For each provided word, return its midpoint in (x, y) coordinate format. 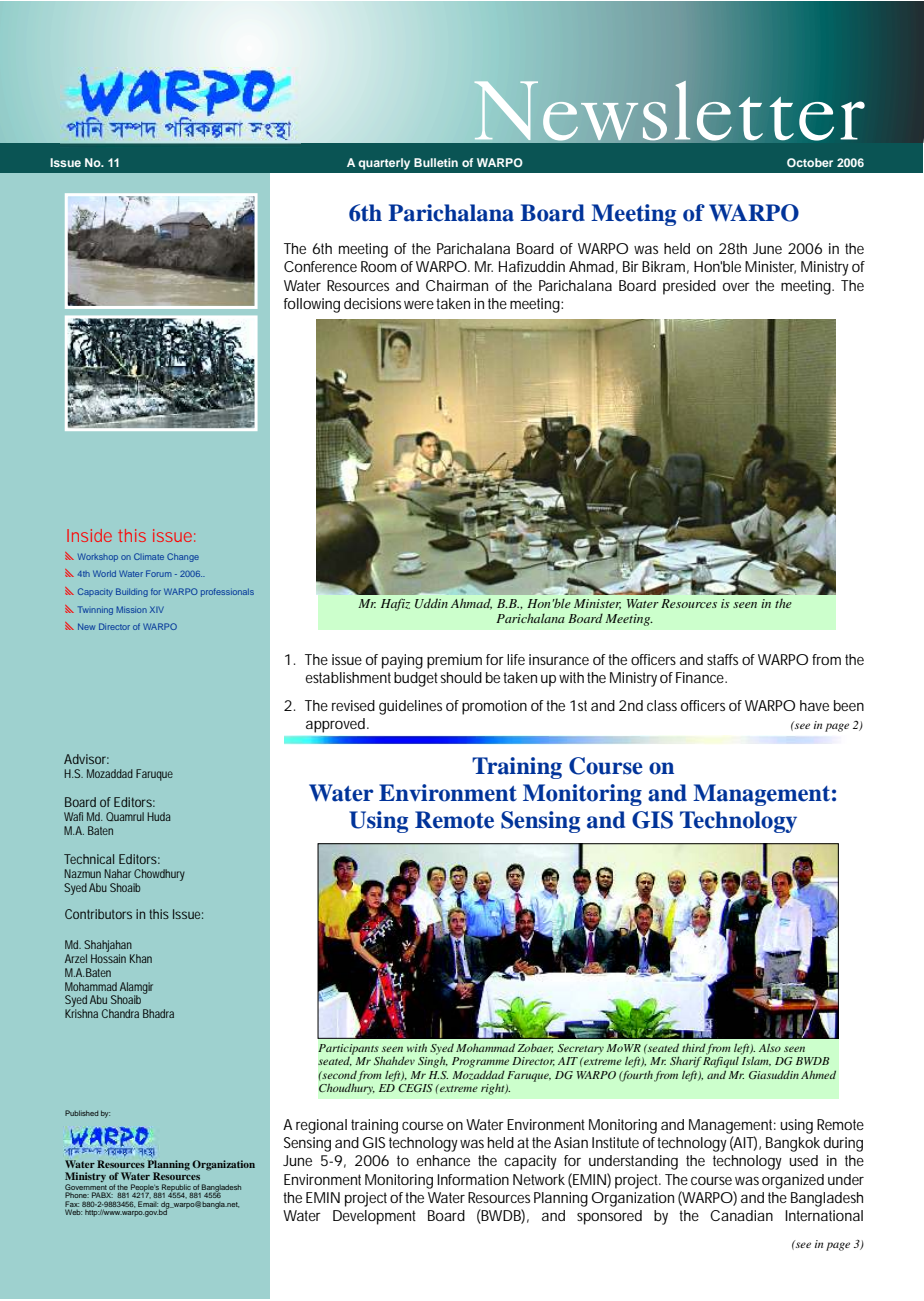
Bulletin (436, 162)
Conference (320, 266)
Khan (141, 958)
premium (454, 661)
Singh (433, 1061)
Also (770, 1048)
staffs (722, 659)
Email (148, 1204)
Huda (159, 816)
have (814, 705)
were (419, 305)
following (312, 305)
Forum (159, 573)
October (810, 162)
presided (689, 287)
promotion (494, 707)
